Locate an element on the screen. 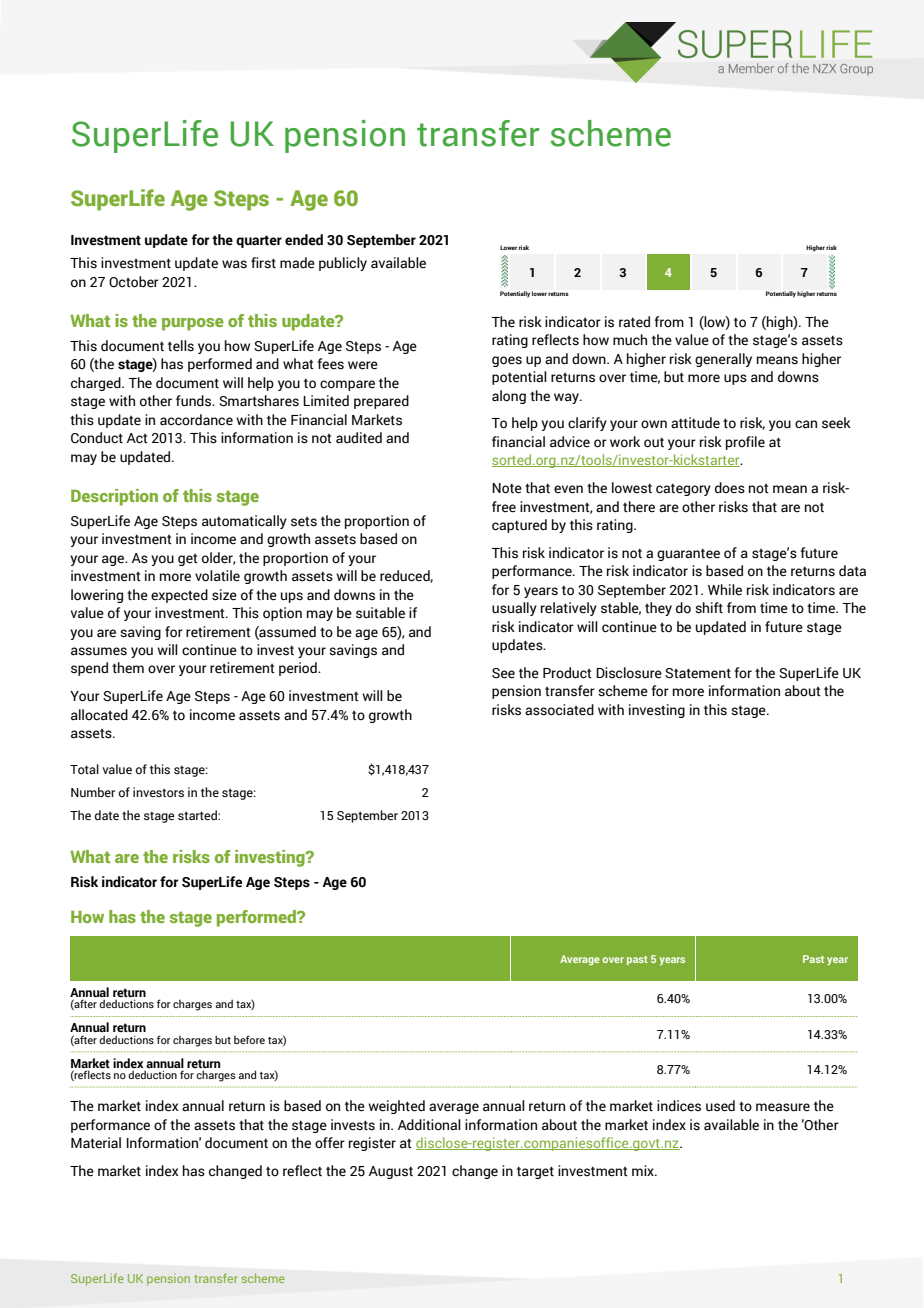  Statement is located at coordinates (698, 673).
